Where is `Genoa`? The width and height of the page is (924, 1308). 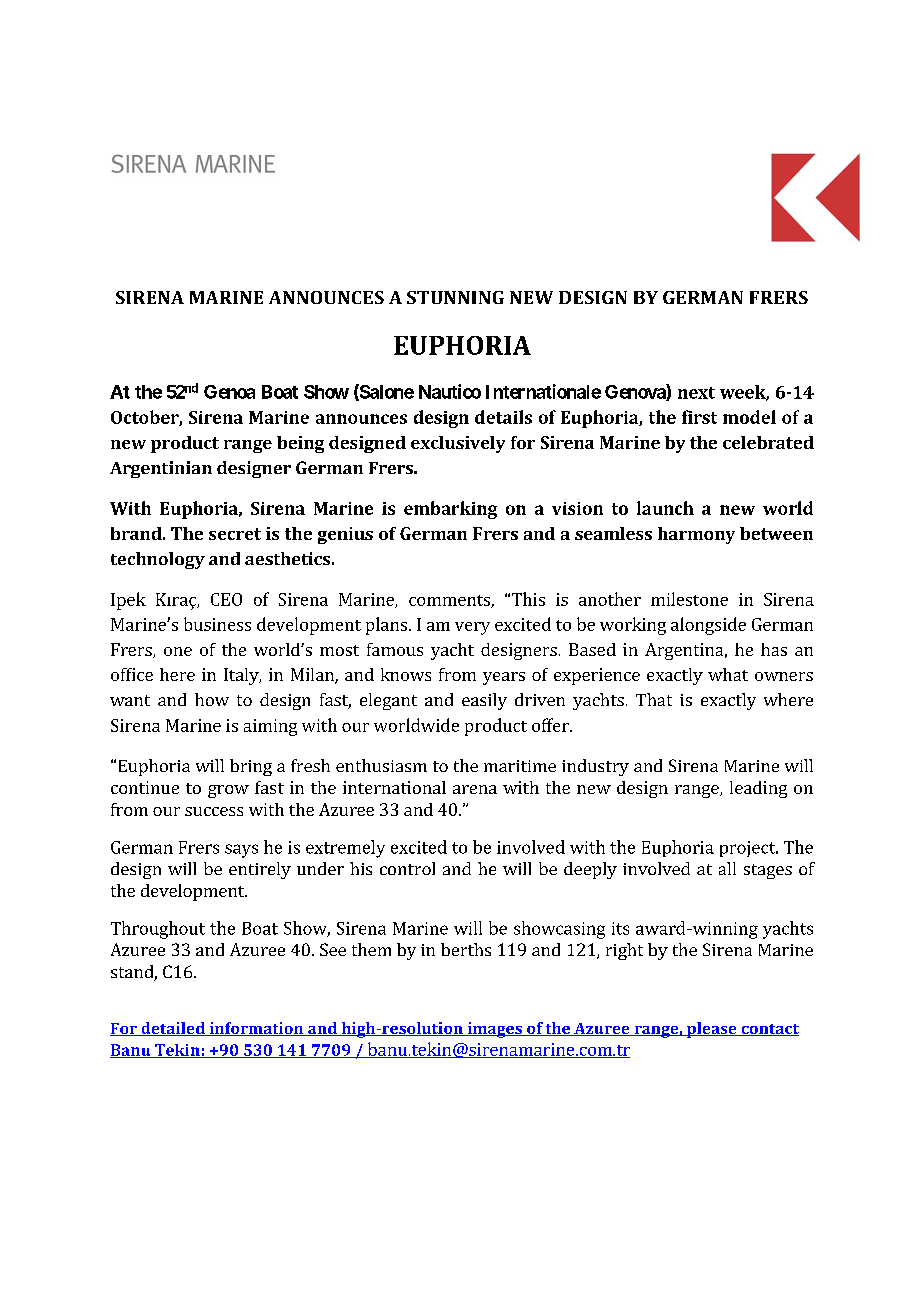 Genoa is located at coordinates (229, 392).
